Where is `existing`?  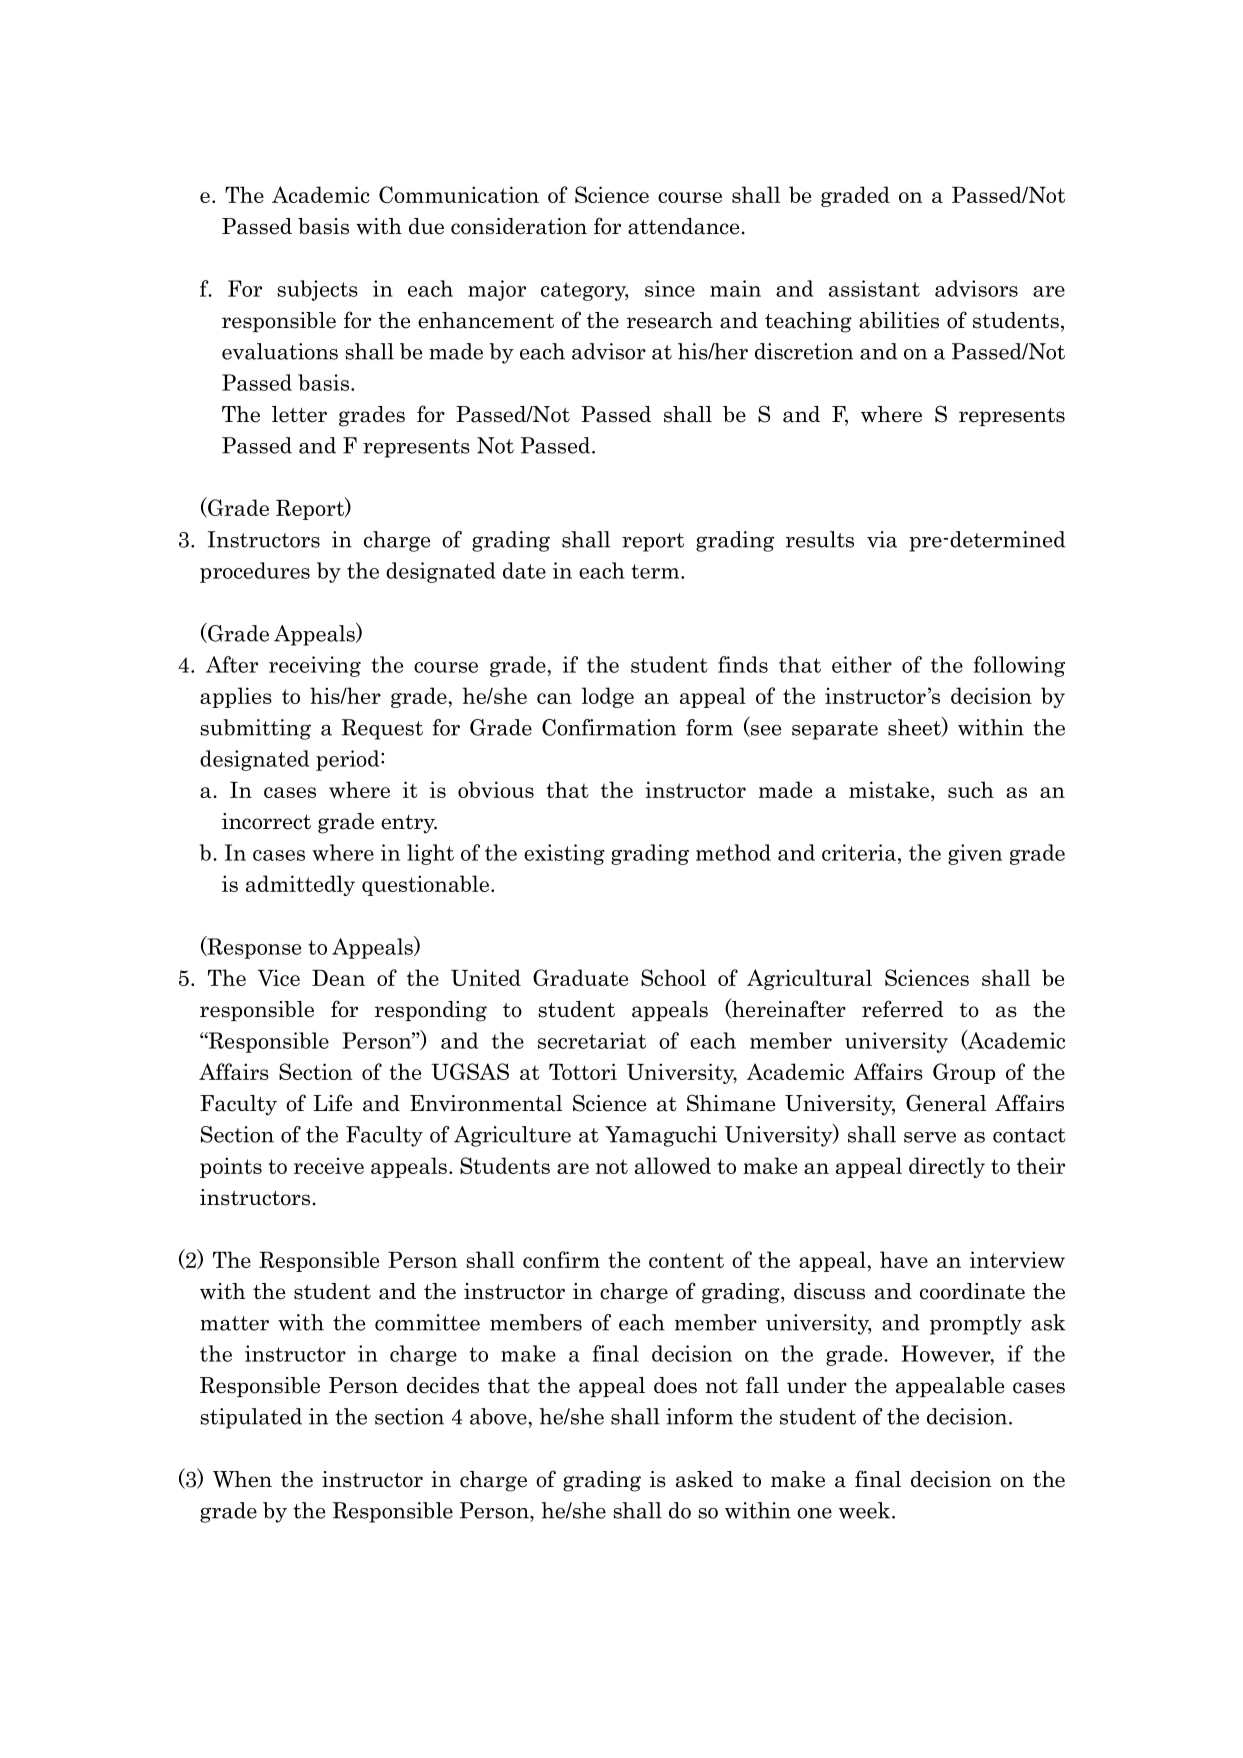
existing is located at coordinates (564, 854).
